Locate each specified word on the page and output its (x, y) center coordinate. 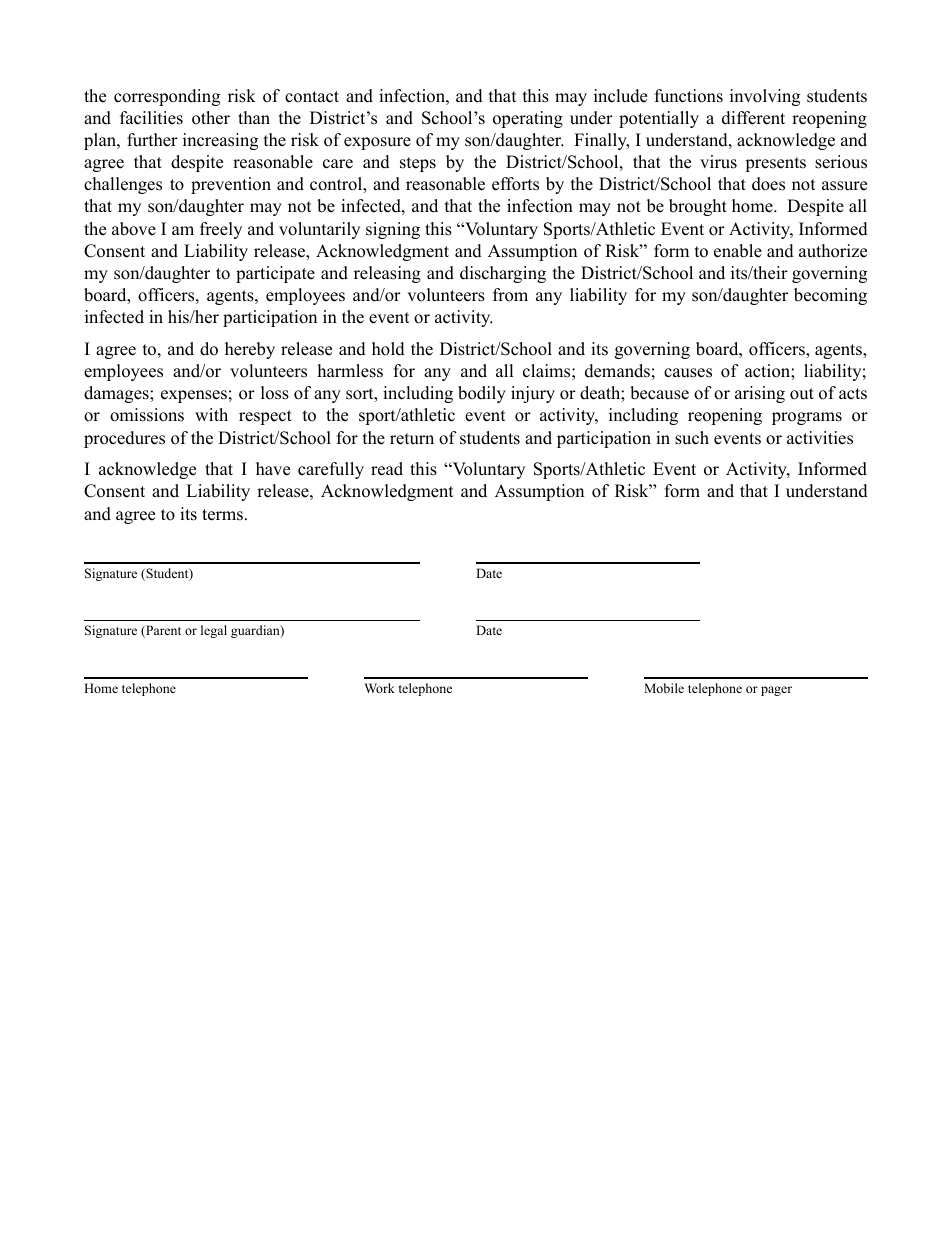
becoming (830, 296)
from (510, 295)
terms (222, 515)
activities (820, 438)
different (753, 118)
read (387, 469)
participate (275, 274)
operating (528, 119)
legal (214, 631)
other (211, 118)
